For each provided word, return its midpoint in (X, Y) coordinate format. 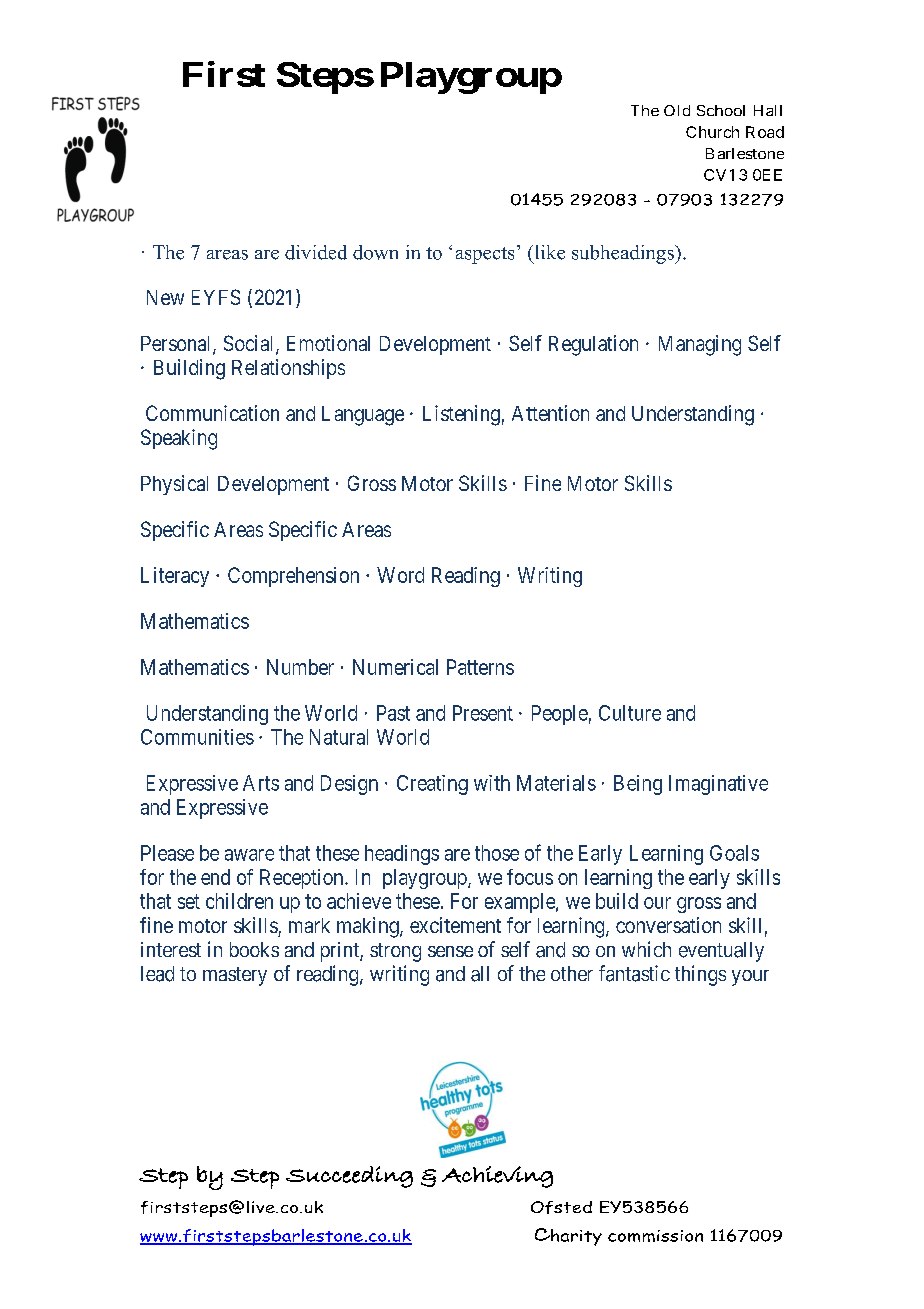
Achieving (497, 1177)
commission (655, 1236)
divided (316, 252)
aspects (485, 255)
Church (712, 132)
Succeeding (349, 1177)
